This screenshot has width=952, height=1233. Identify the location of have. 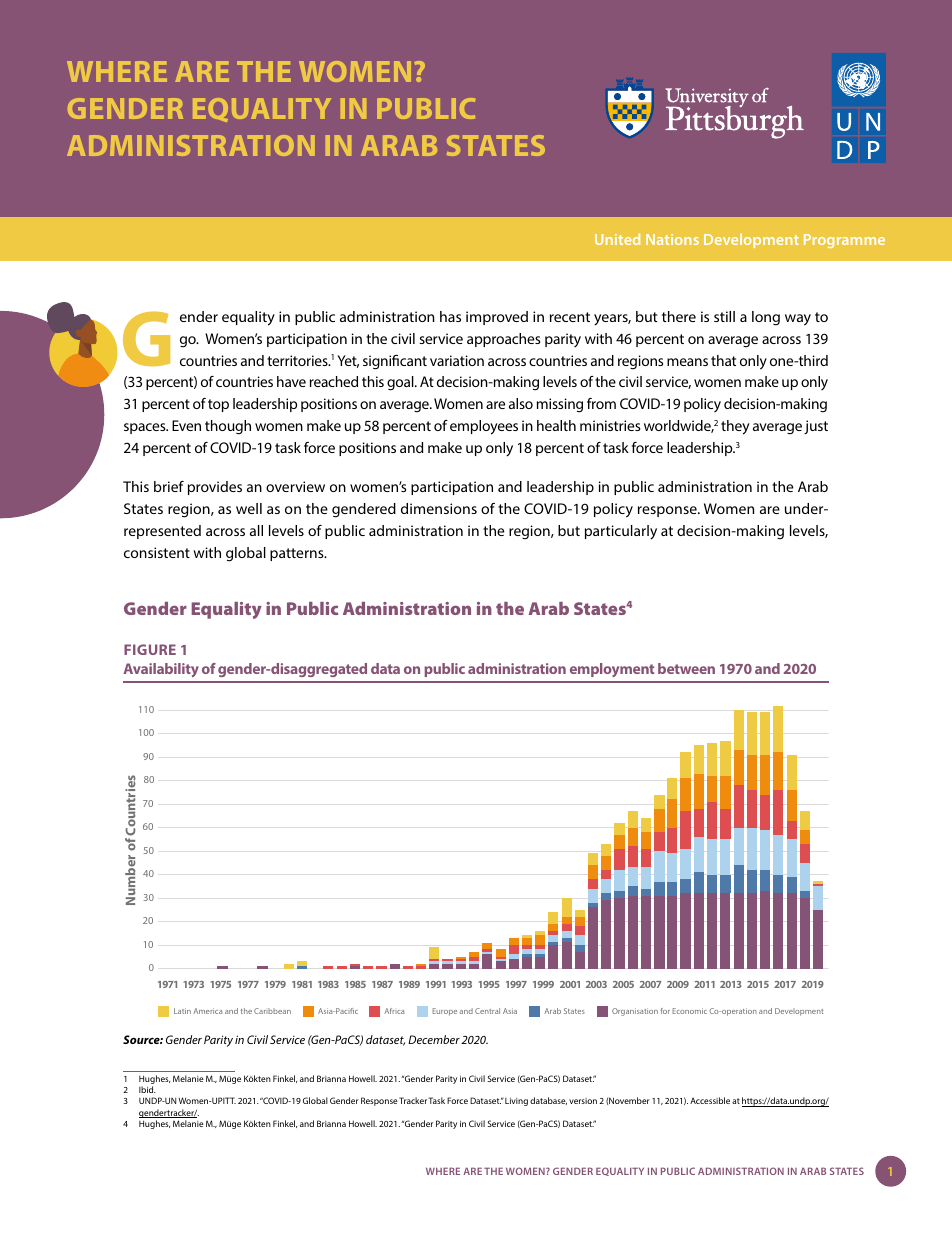
(291, 381).
